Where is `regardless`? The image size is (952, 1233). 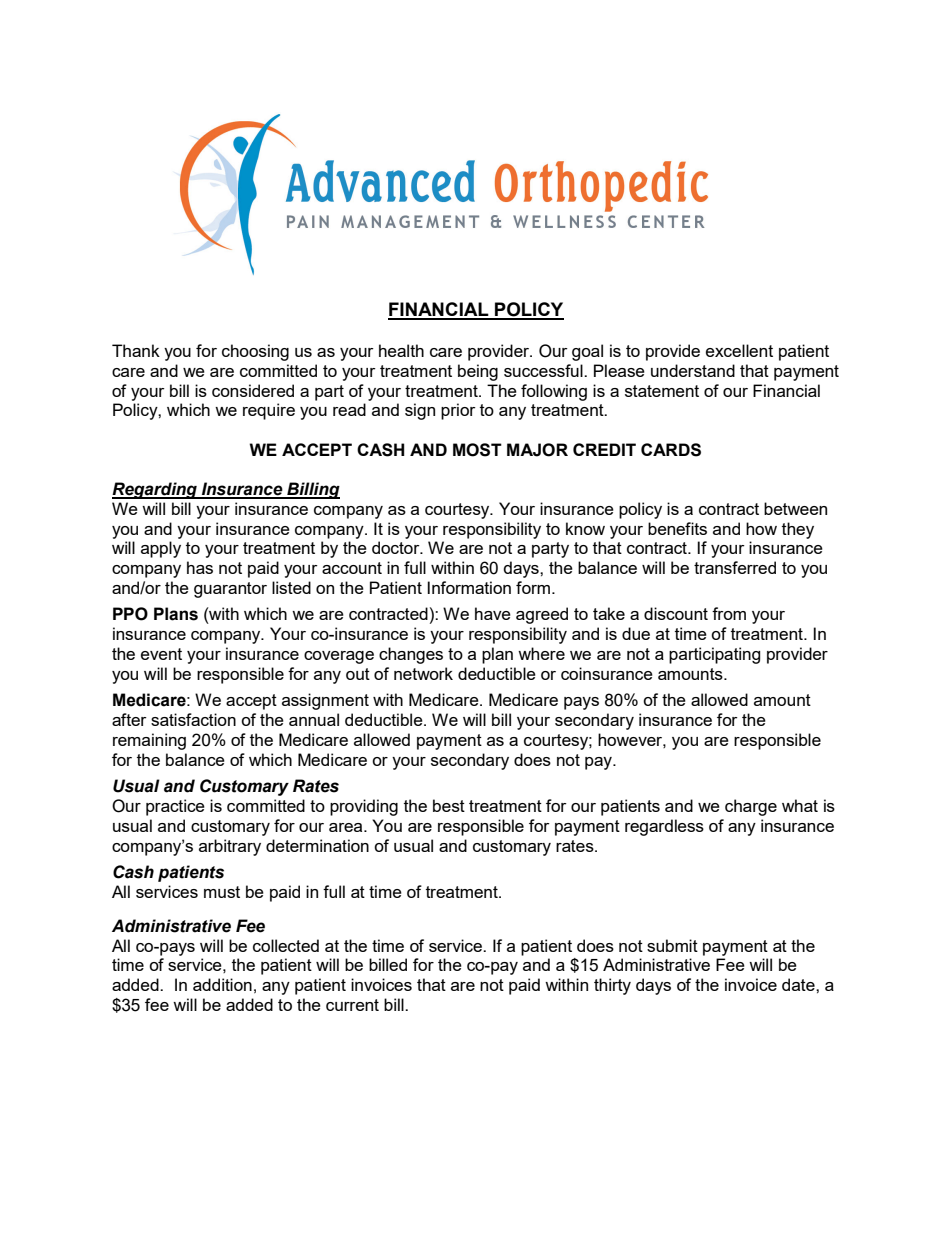 regardless is located at coordinates (664, 827).
